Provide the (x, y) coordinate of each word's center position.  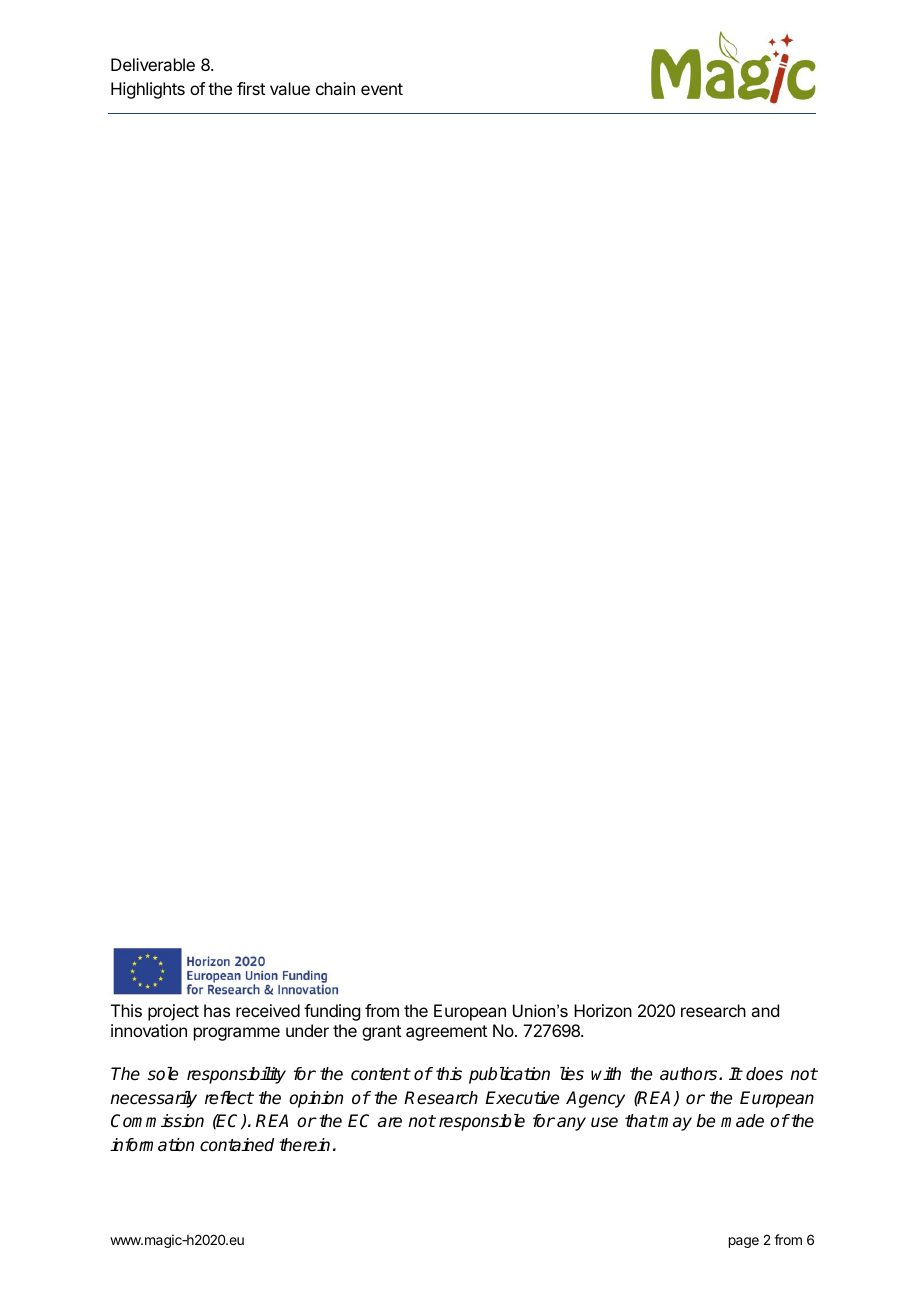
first (251, 88)
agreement (446, 1033)
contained (237, 1145)
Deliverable (153, 64)
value (290, 88)
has (217, 1010)
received (268, 1010)
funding (332, 1012)
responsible (482, 1122)
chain (335, 88)
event (382, 89)
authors (690, 1074)
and (765, 1010)
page (744, 1242)
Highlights (148, 90)
